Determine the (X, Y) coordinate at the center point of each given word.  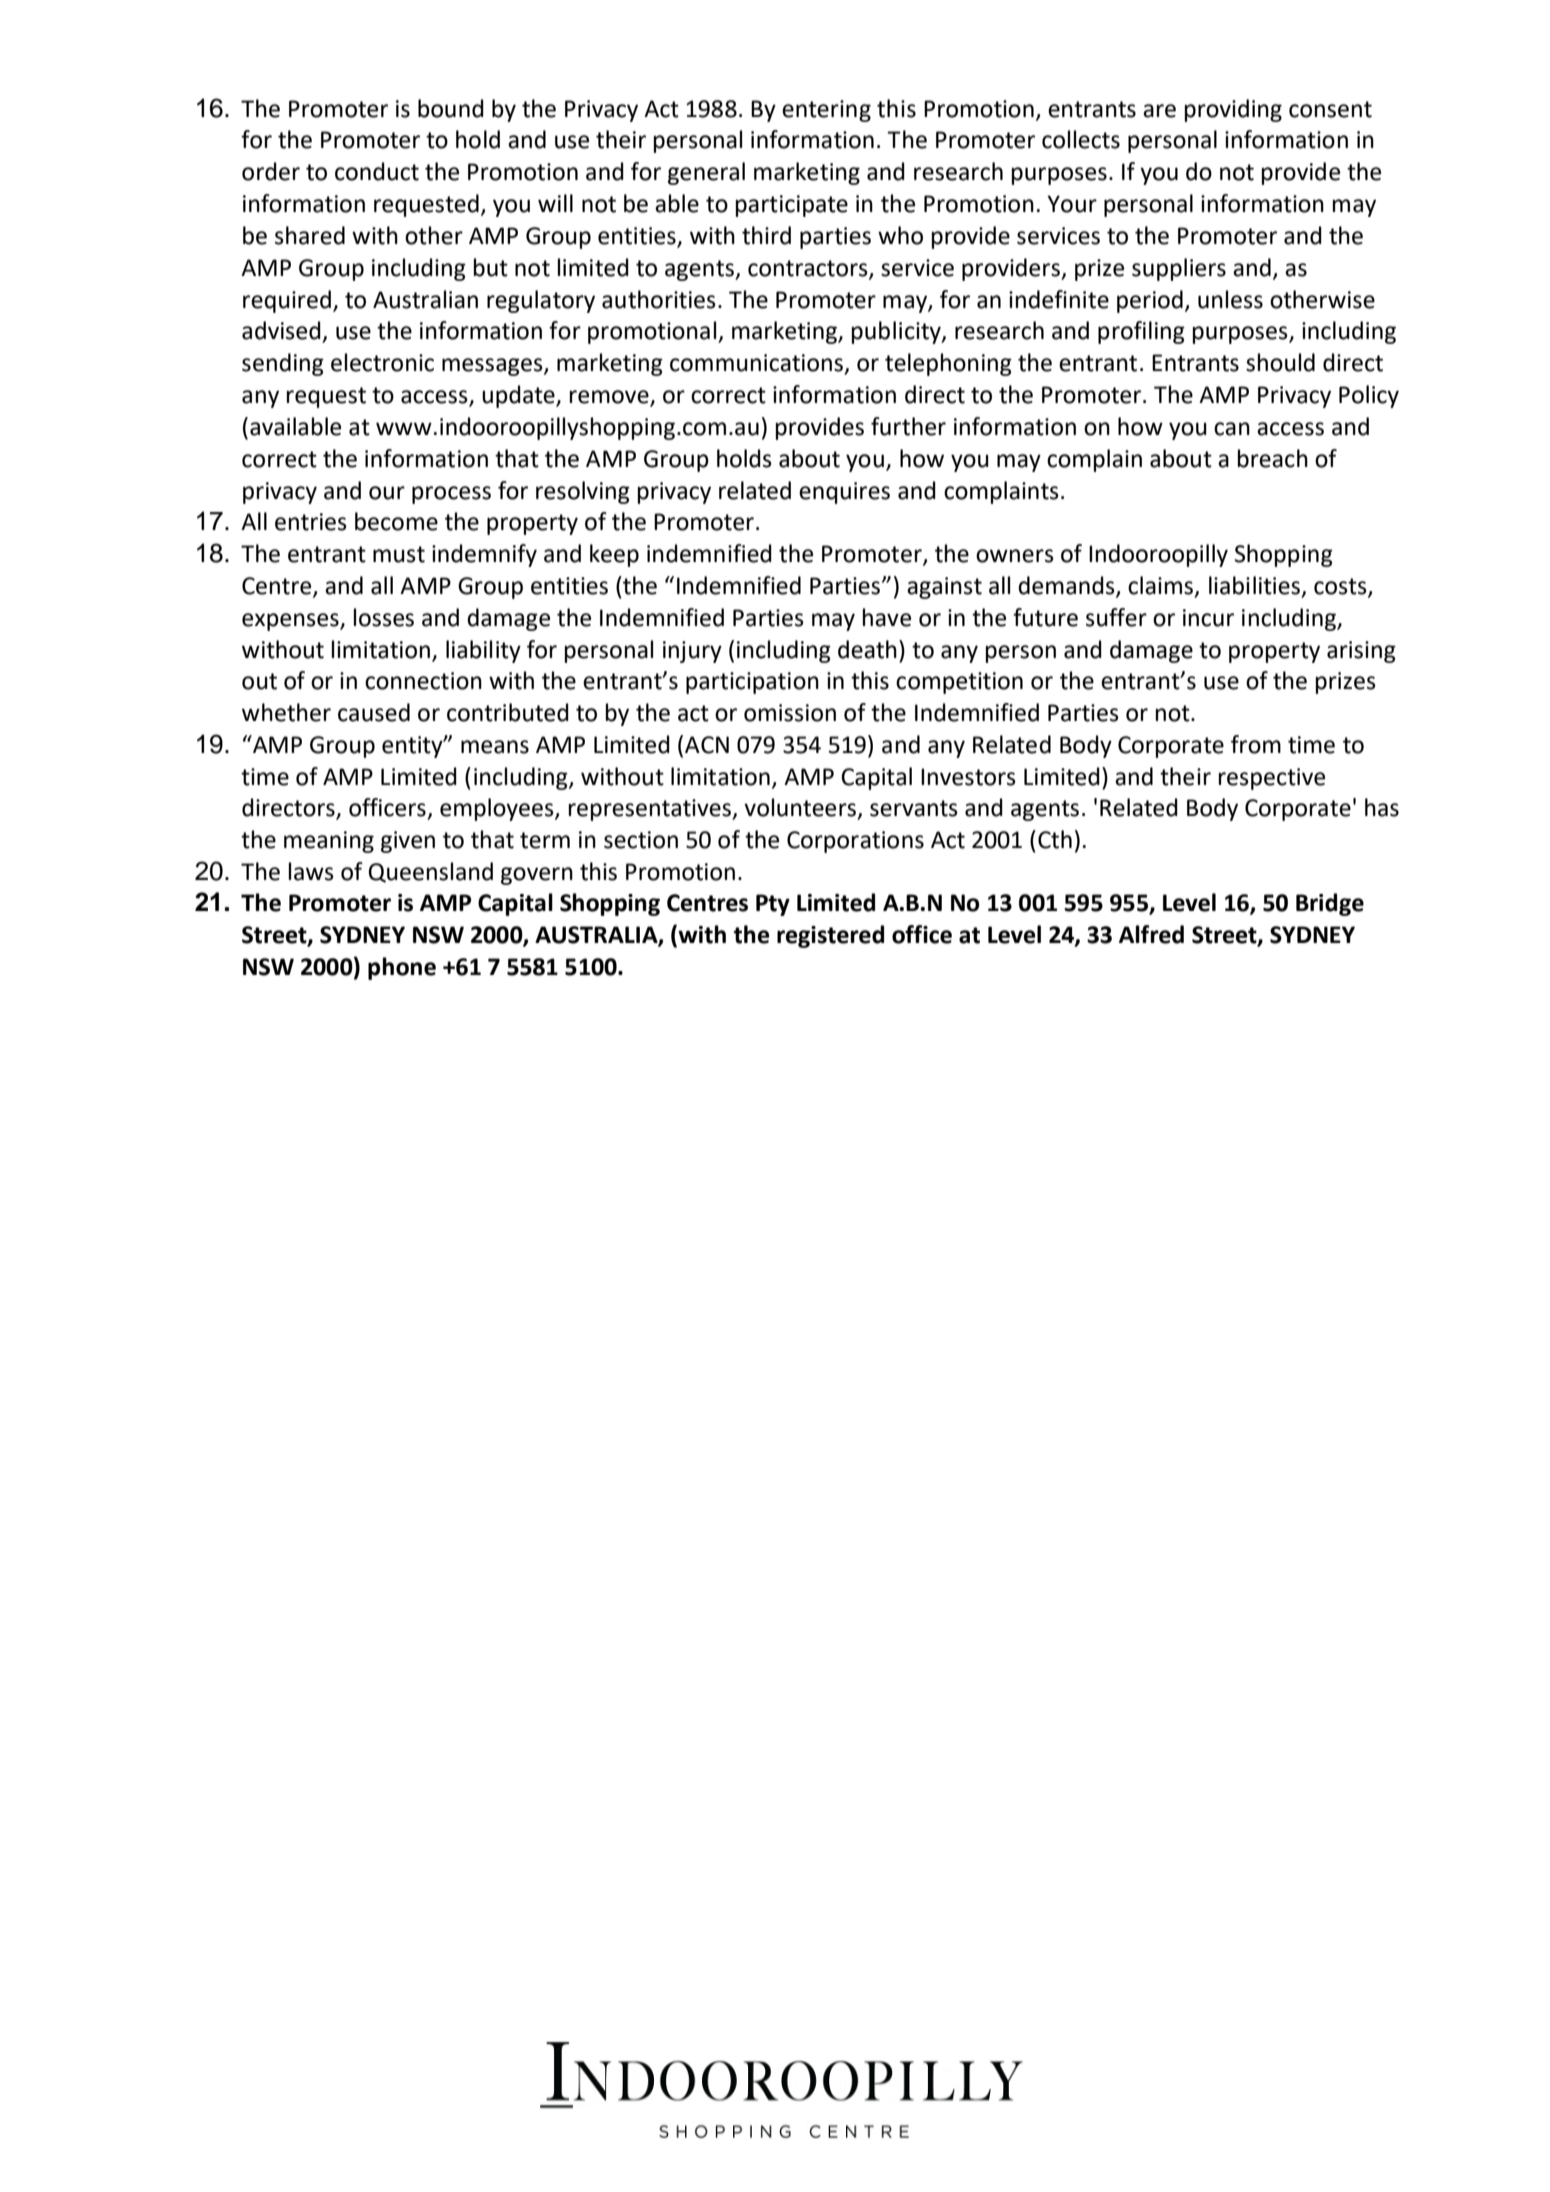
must (399, 554)
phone (402, 968)
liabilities (1254, 585)
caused (374, 712)
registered (830, 936)
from (1256, 744)
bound (451, 108)
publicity (897, 332)
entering (826, 111)
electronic (382, 362)
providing (1233, 110)
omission (790, 713)
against (944, 588)
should (1280, 362)
